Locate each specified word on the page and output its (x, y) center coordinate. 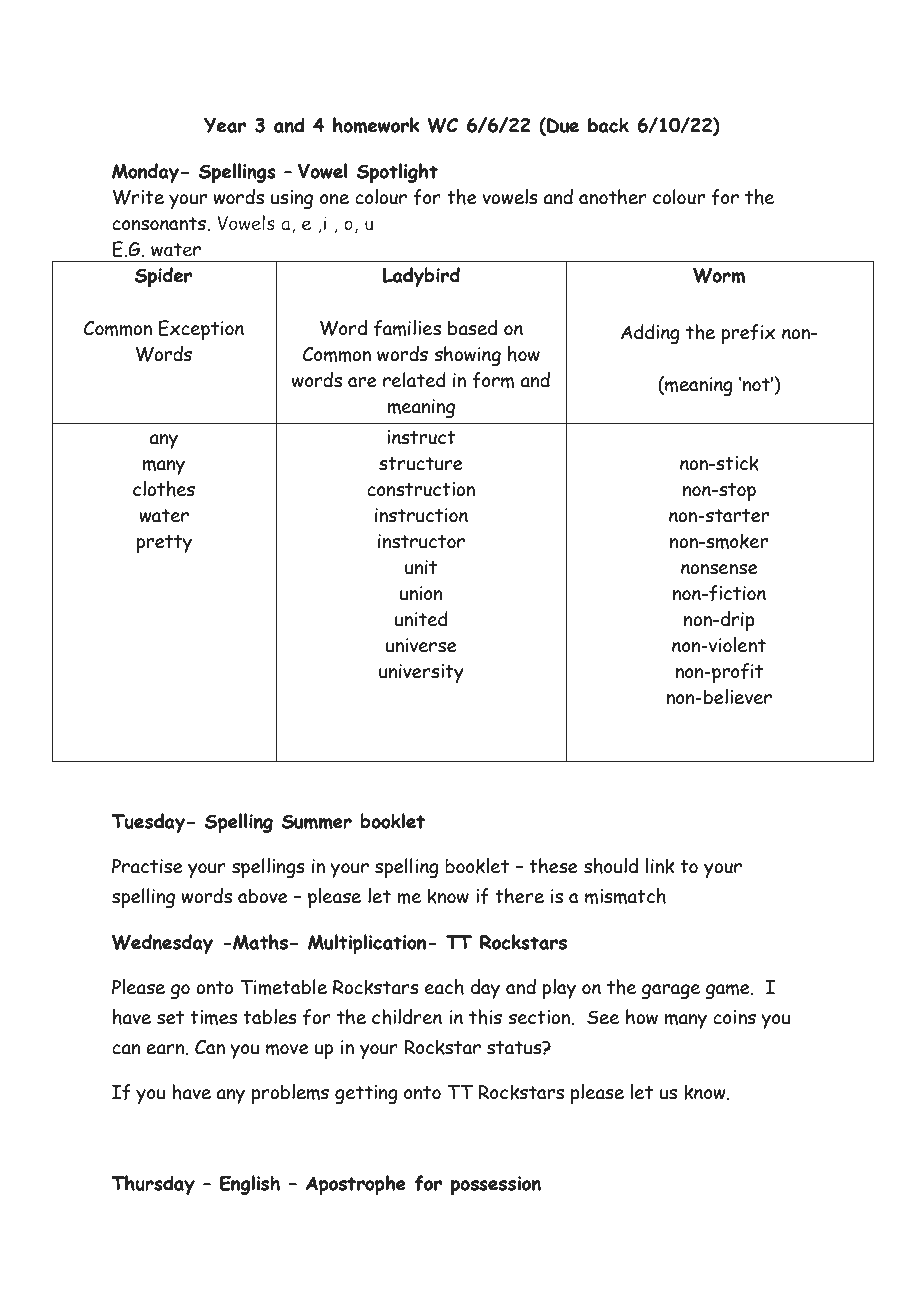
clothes (164, 489)
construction (421, 489)
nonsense (719, 569)
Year (225, 125)
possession (496, 1185)
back (608, 125)
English (250, 1185)
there (519, 896)
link (659, 866)
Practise (147, 866)
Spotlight (397, 173)
